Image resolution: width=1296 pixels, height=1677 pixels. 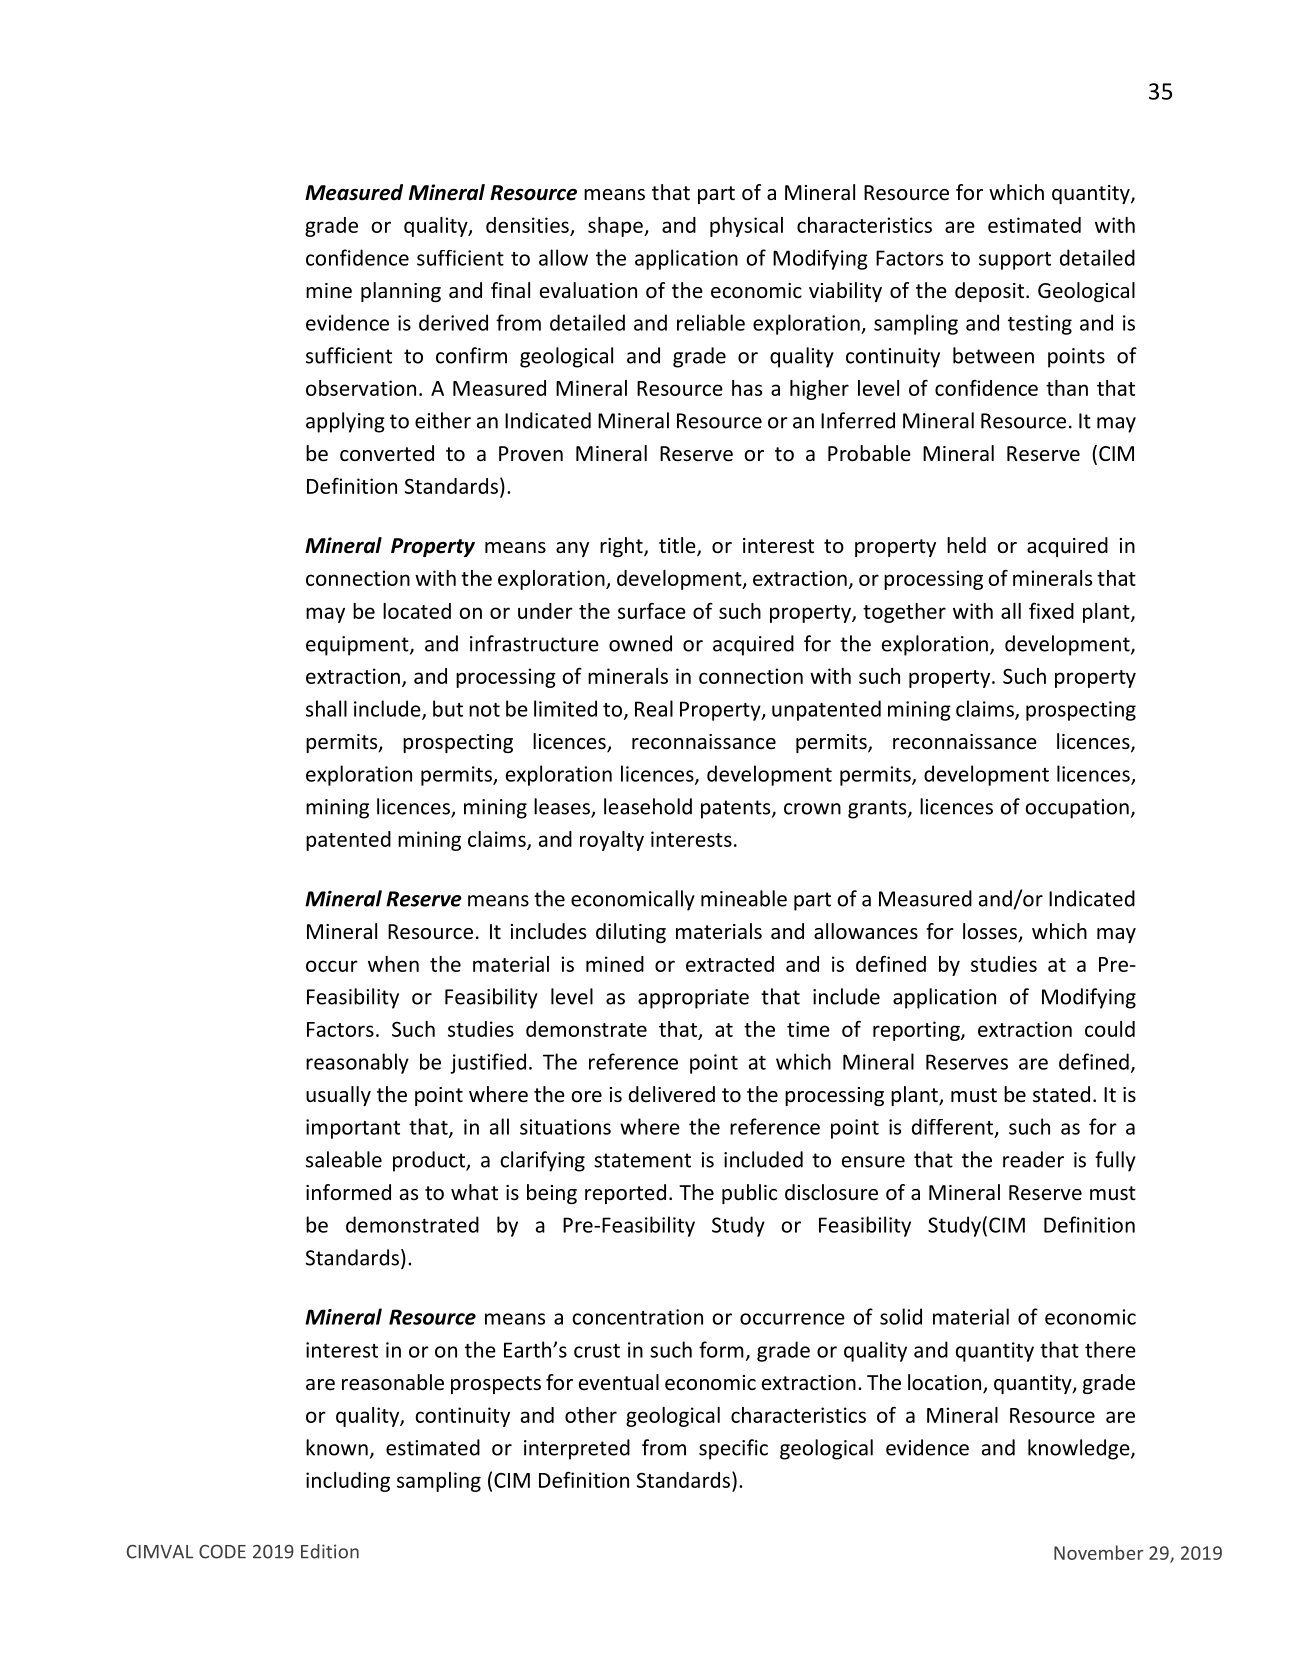 I want to click on losses, so click(x=991, y=932).
